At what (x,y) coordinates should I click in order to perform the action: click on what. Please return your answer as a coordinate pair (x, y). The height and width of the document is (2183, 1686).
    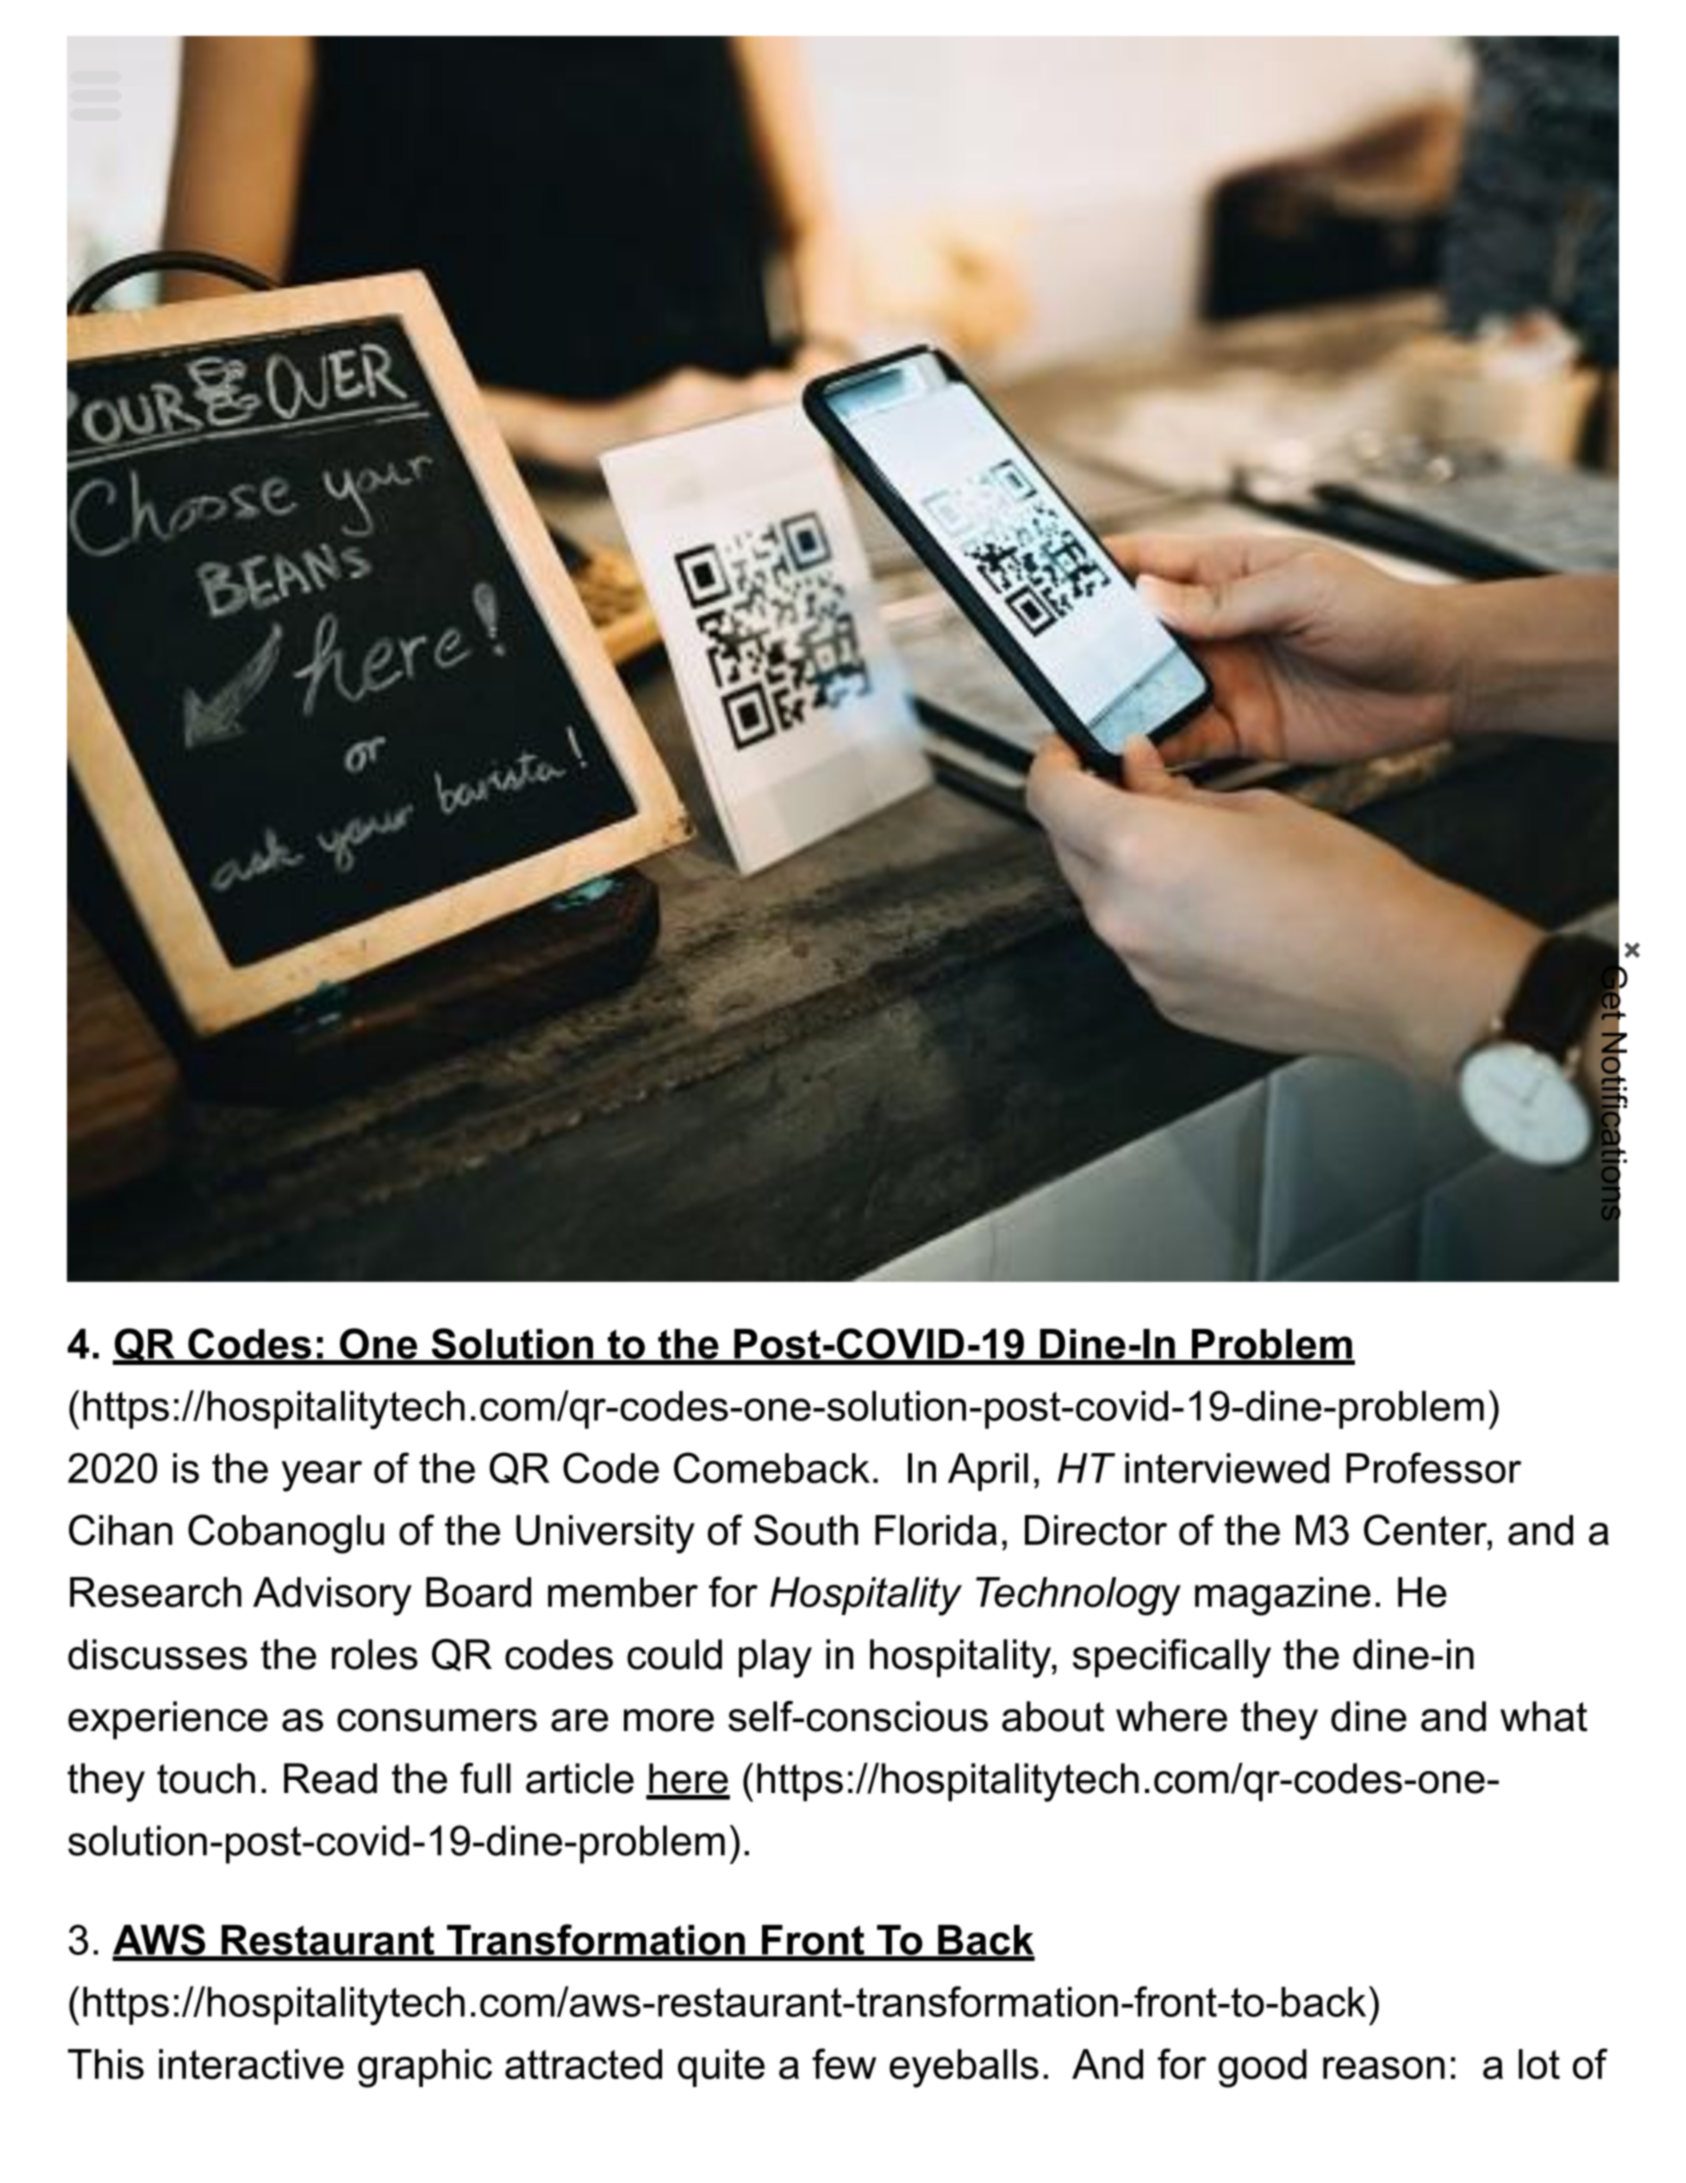
    Looking at the image, I should click on (1543, 1716).
